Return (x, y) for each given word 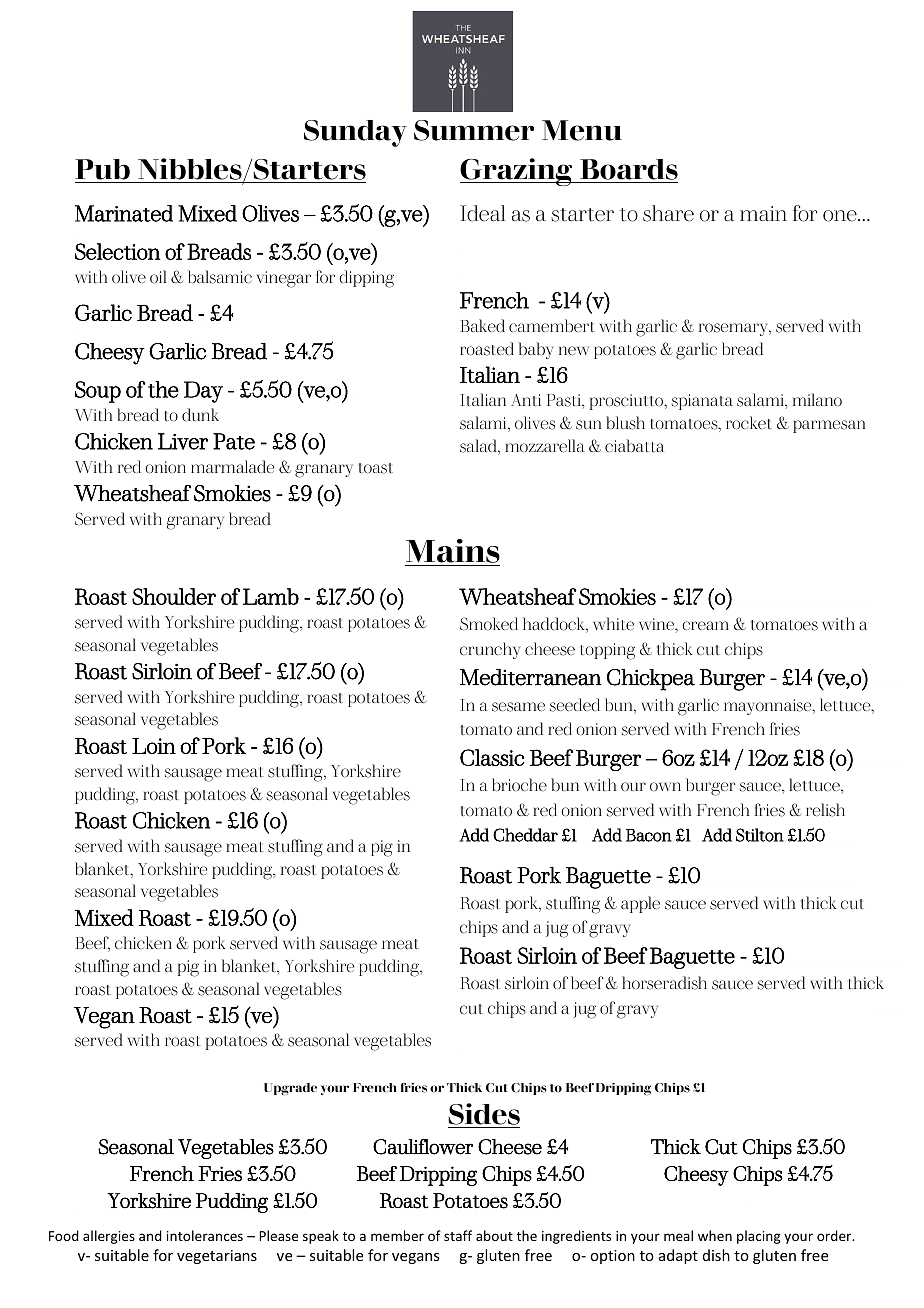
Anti (526, 400)
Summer (474, 130)
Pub (103, 171)
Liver (183, 441)
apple (640, 904)
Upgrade (290, 1089)
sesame (518, 707)
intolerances (205, 1235)
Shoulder (174, 596)
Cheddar (525, 835)
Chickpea (651, 680)
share (668, 213)
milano (817, 399)
